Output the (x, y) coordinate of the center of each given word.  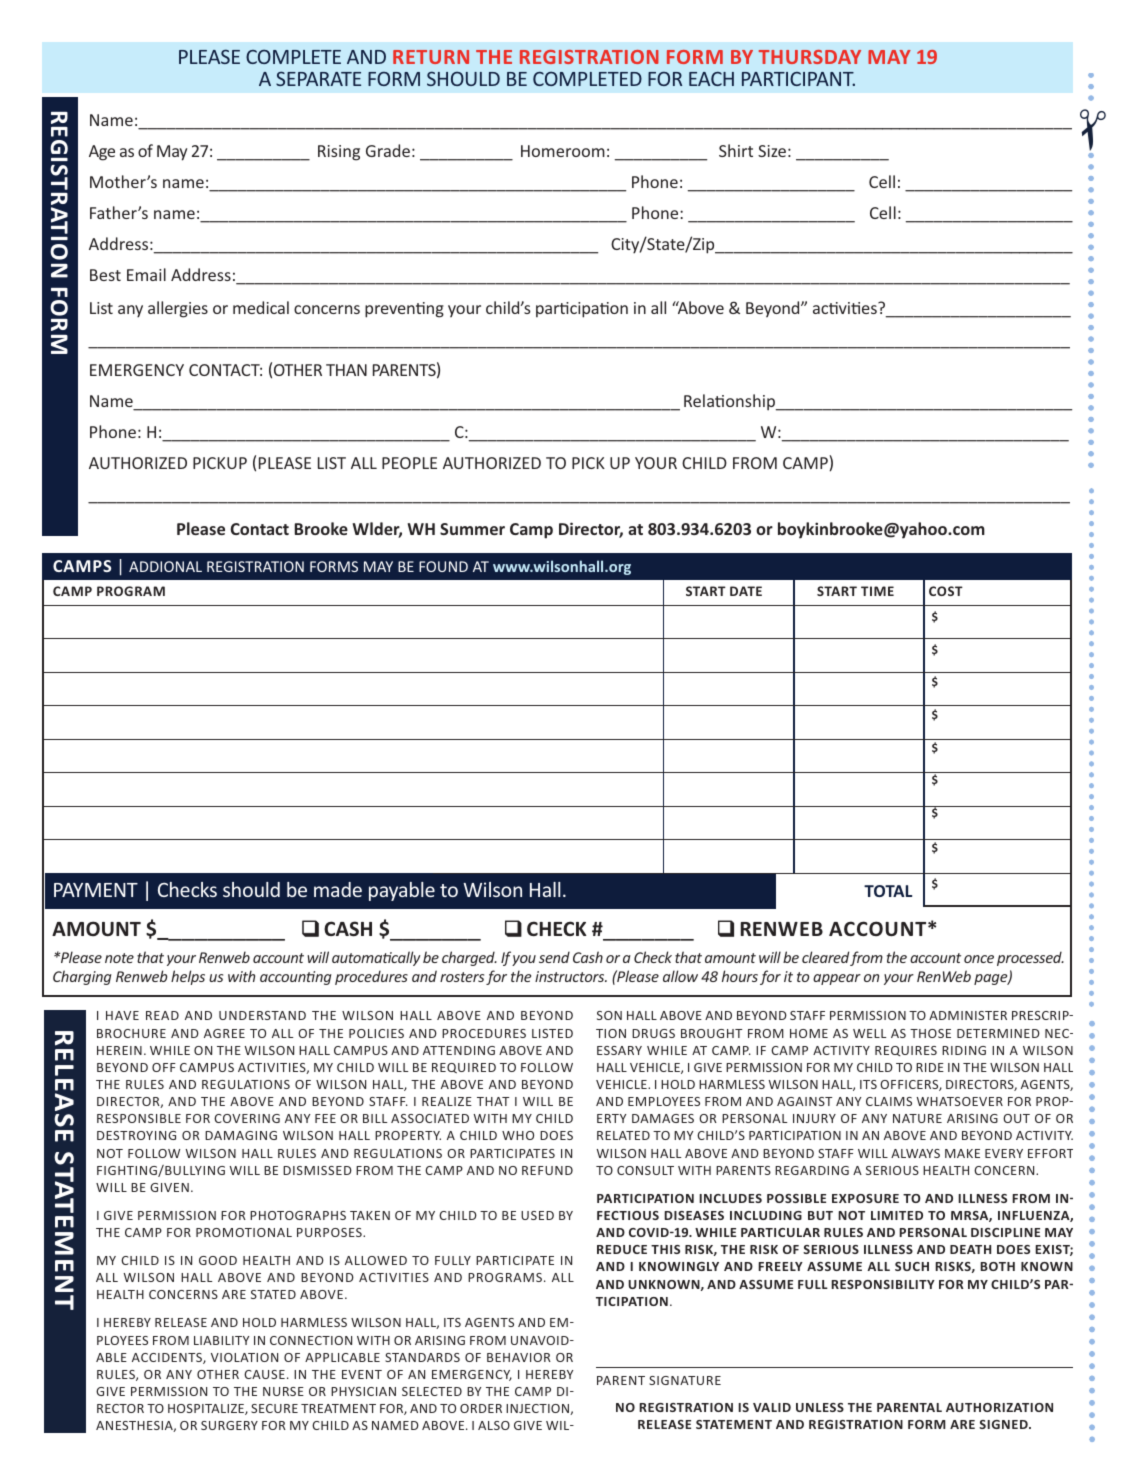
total (888, 891)
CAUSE (264, 1374)
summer (472, 529)
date (746, 591)
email (146, 274)
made (338, 889)
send (554, 957)
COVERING (247, 1118)
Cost (946, 591)
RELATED (623, 1135)
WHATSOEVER (959, 1101)
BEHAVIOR (519, 1357)
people (409, 463)
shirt (736, 150)
